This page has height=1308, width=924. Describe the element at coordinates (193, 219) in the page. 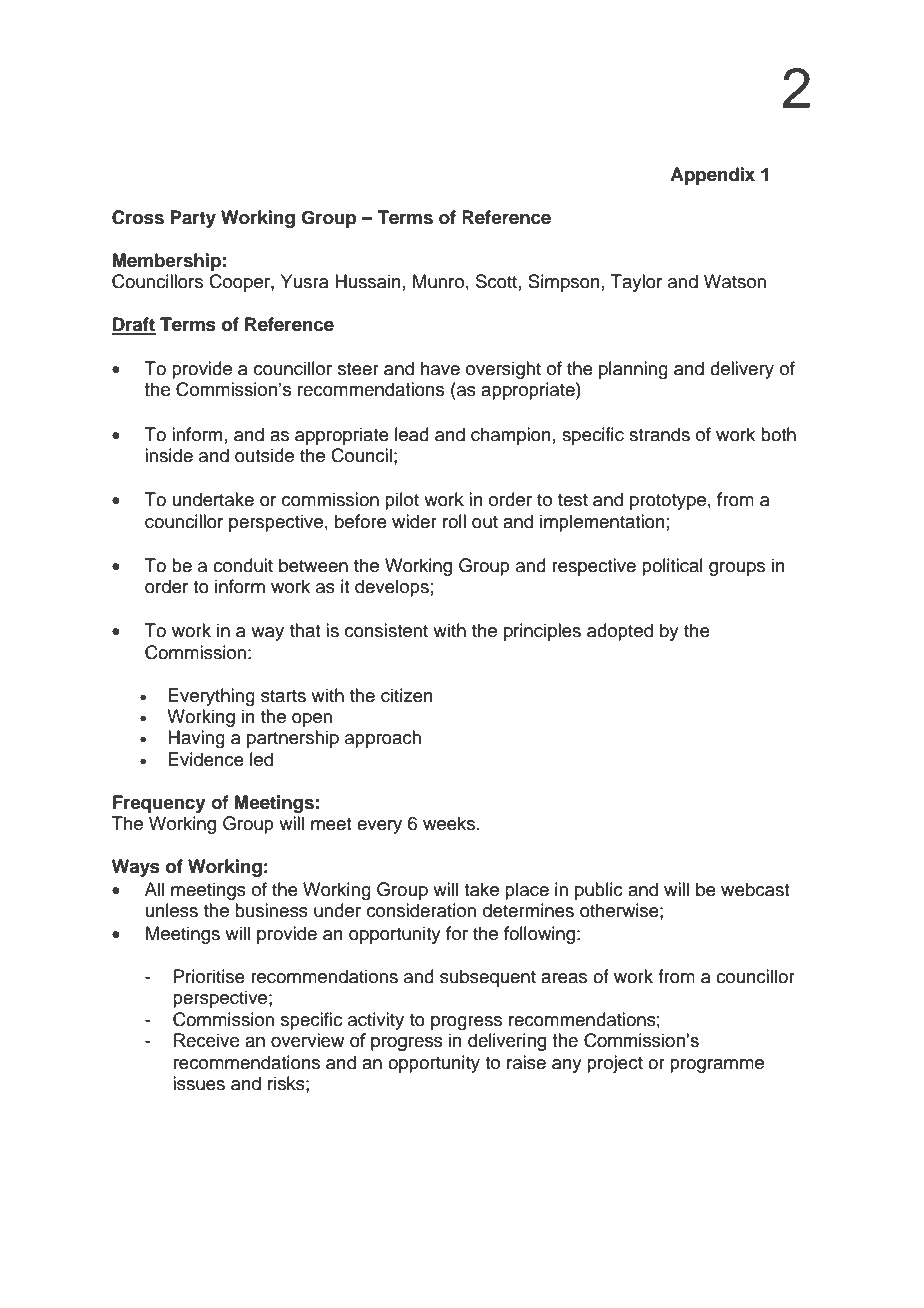

I see `Party` at that location.
